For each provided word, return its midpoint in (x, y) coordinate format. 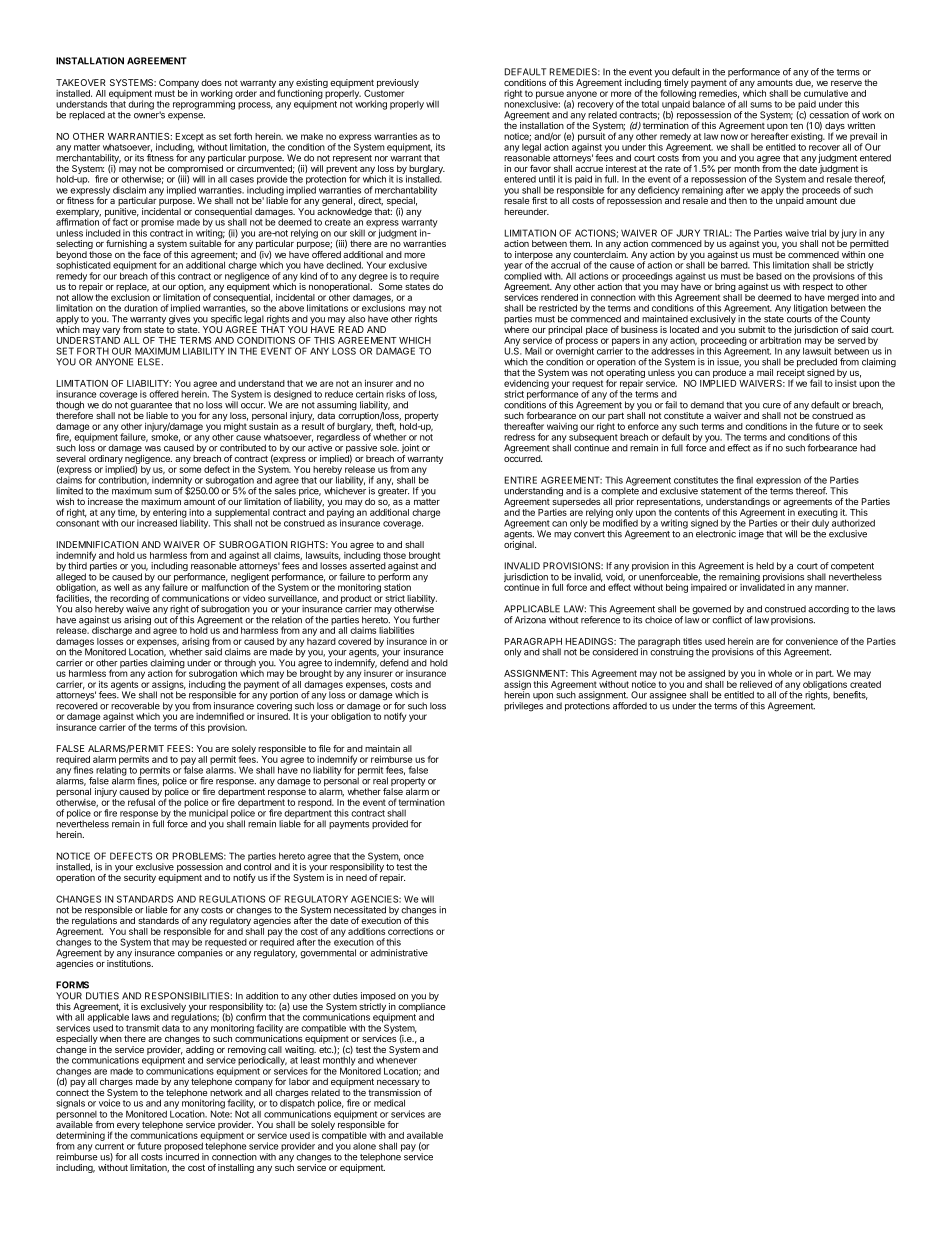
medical (389, 1103)
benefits (850, 695)
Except (190, 138)
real (380, 781)
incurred (182, 1156)
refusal (141, 802)
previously (398, 85)
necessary (398, 1085)
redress (519, 437)
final (744, 480)
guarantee (150, 407)
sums (761, 105)
